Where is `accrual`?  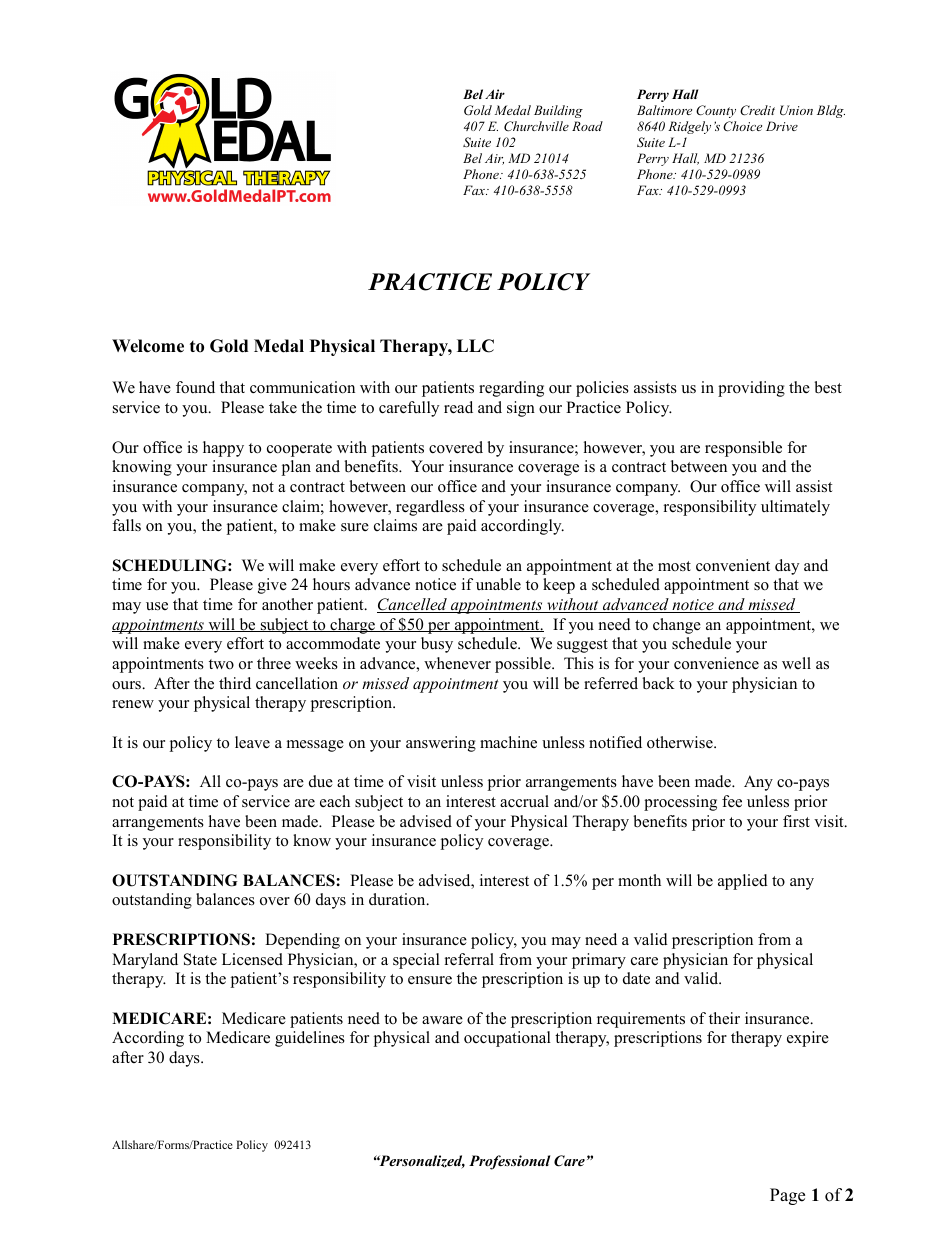 accrual is located at coordinates (524, 801).
